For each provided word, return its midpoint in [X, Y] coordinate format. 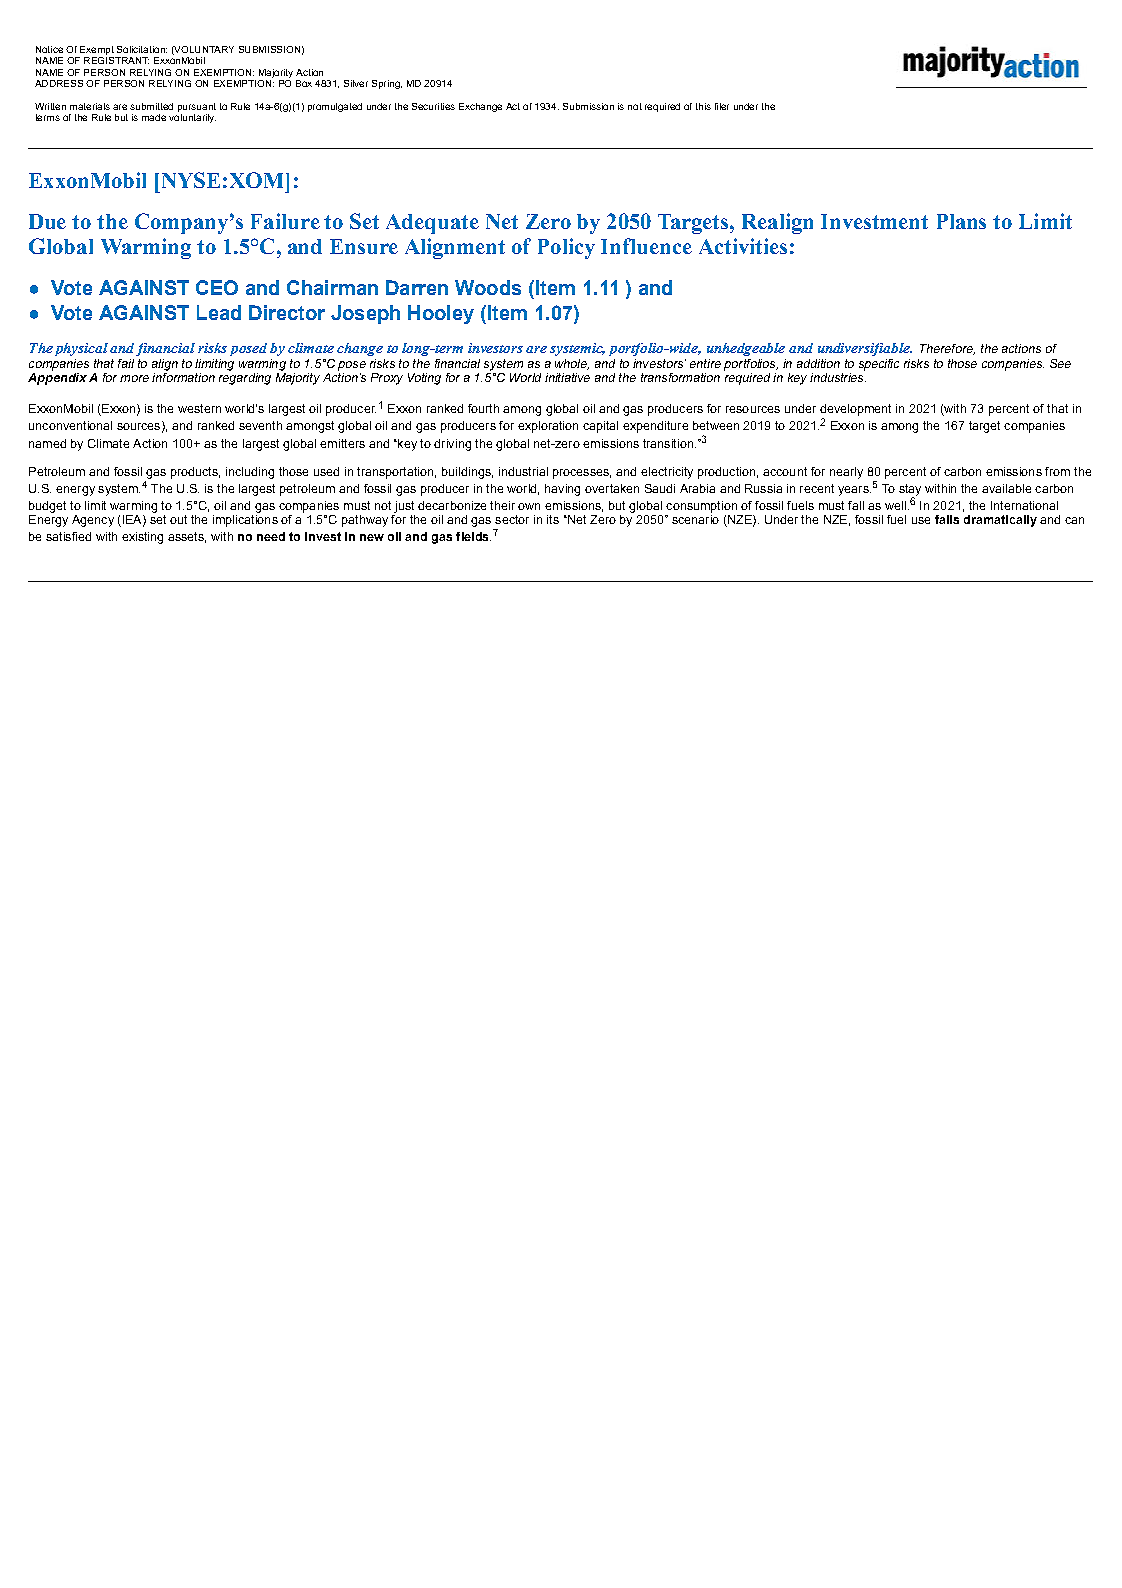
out [178, 519]
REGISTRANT [116, 59]
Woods [488, 287]
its [553, 519]
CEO [217, 287]
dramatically [1000, 521]
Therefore [947, 349]
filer [722, 106]
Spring [387, 84]
